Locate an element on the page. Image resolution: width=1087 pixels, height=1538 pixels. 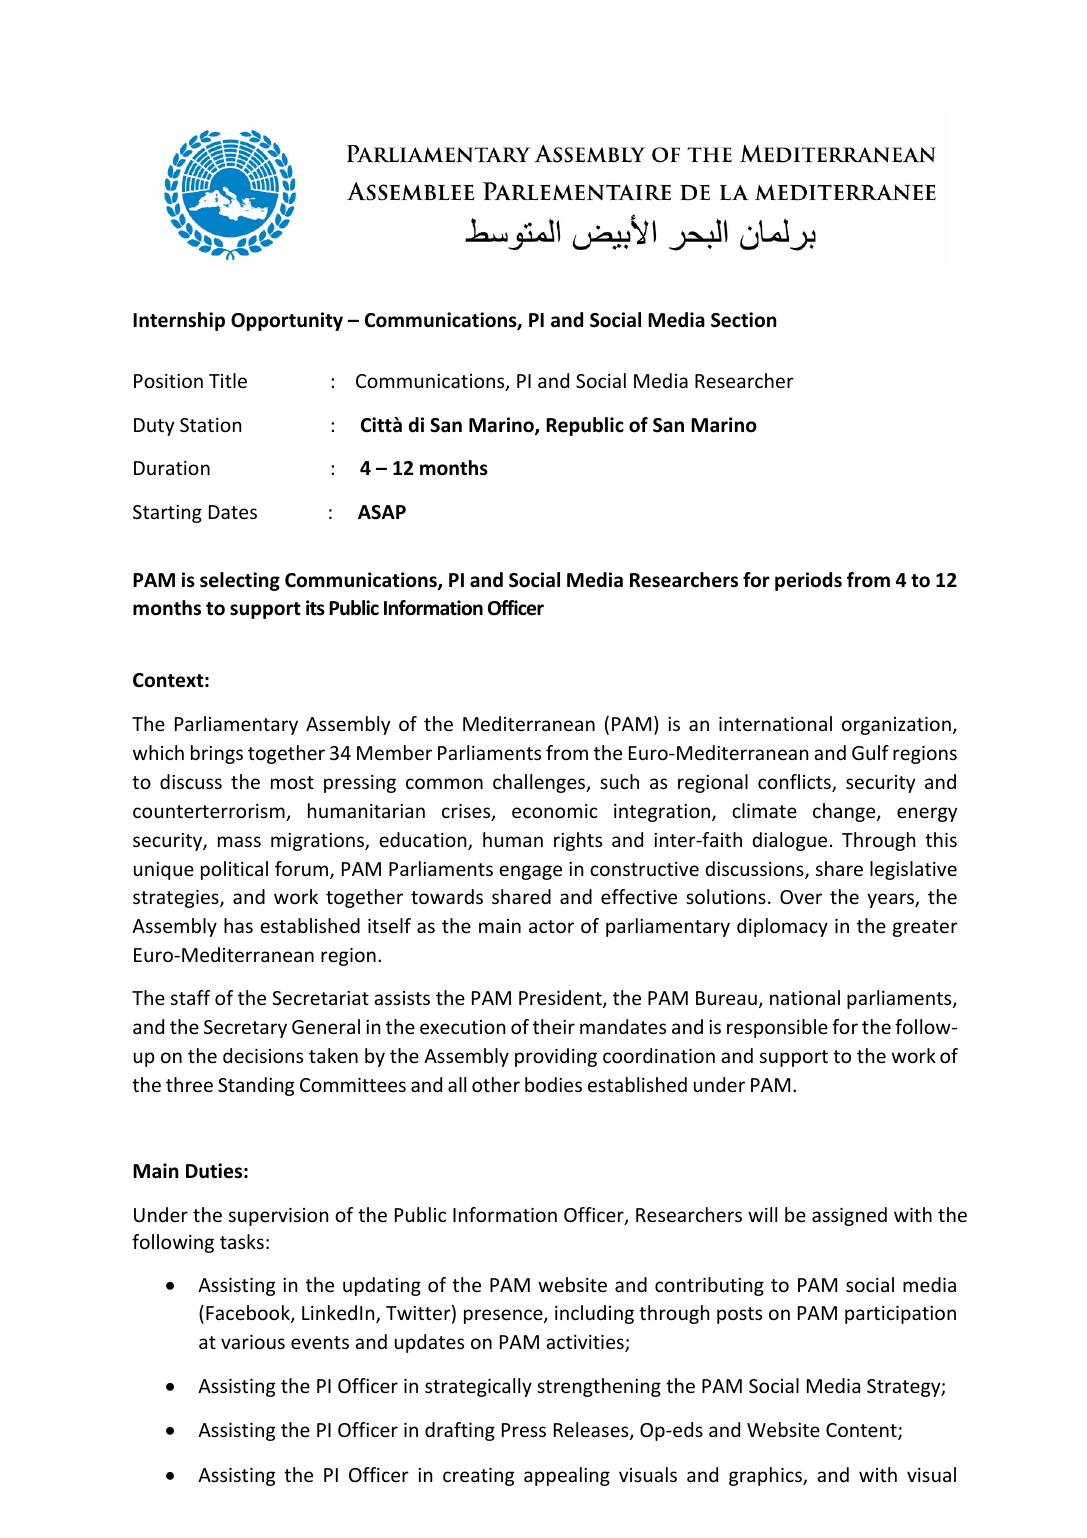
Standing is located at coordinates (256, 1086).
